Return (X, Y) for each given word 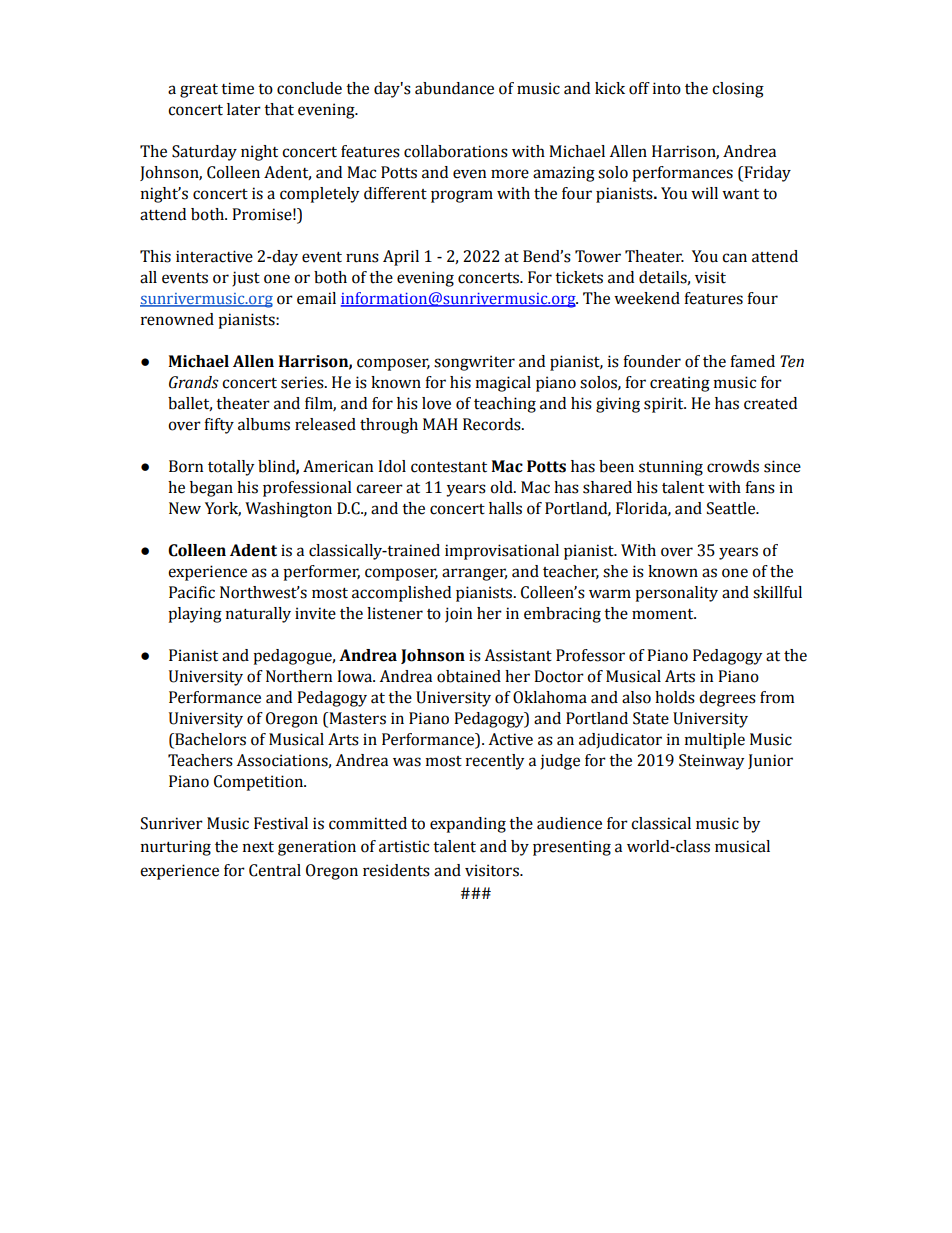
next (258, 847)
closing (738, 90)
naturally (258, 615)
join (458, 615)
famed (752, 361)
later (244, 109)
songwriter (474, 363)
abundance (454, 88)
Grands (194, 382)
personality (676, 594)
